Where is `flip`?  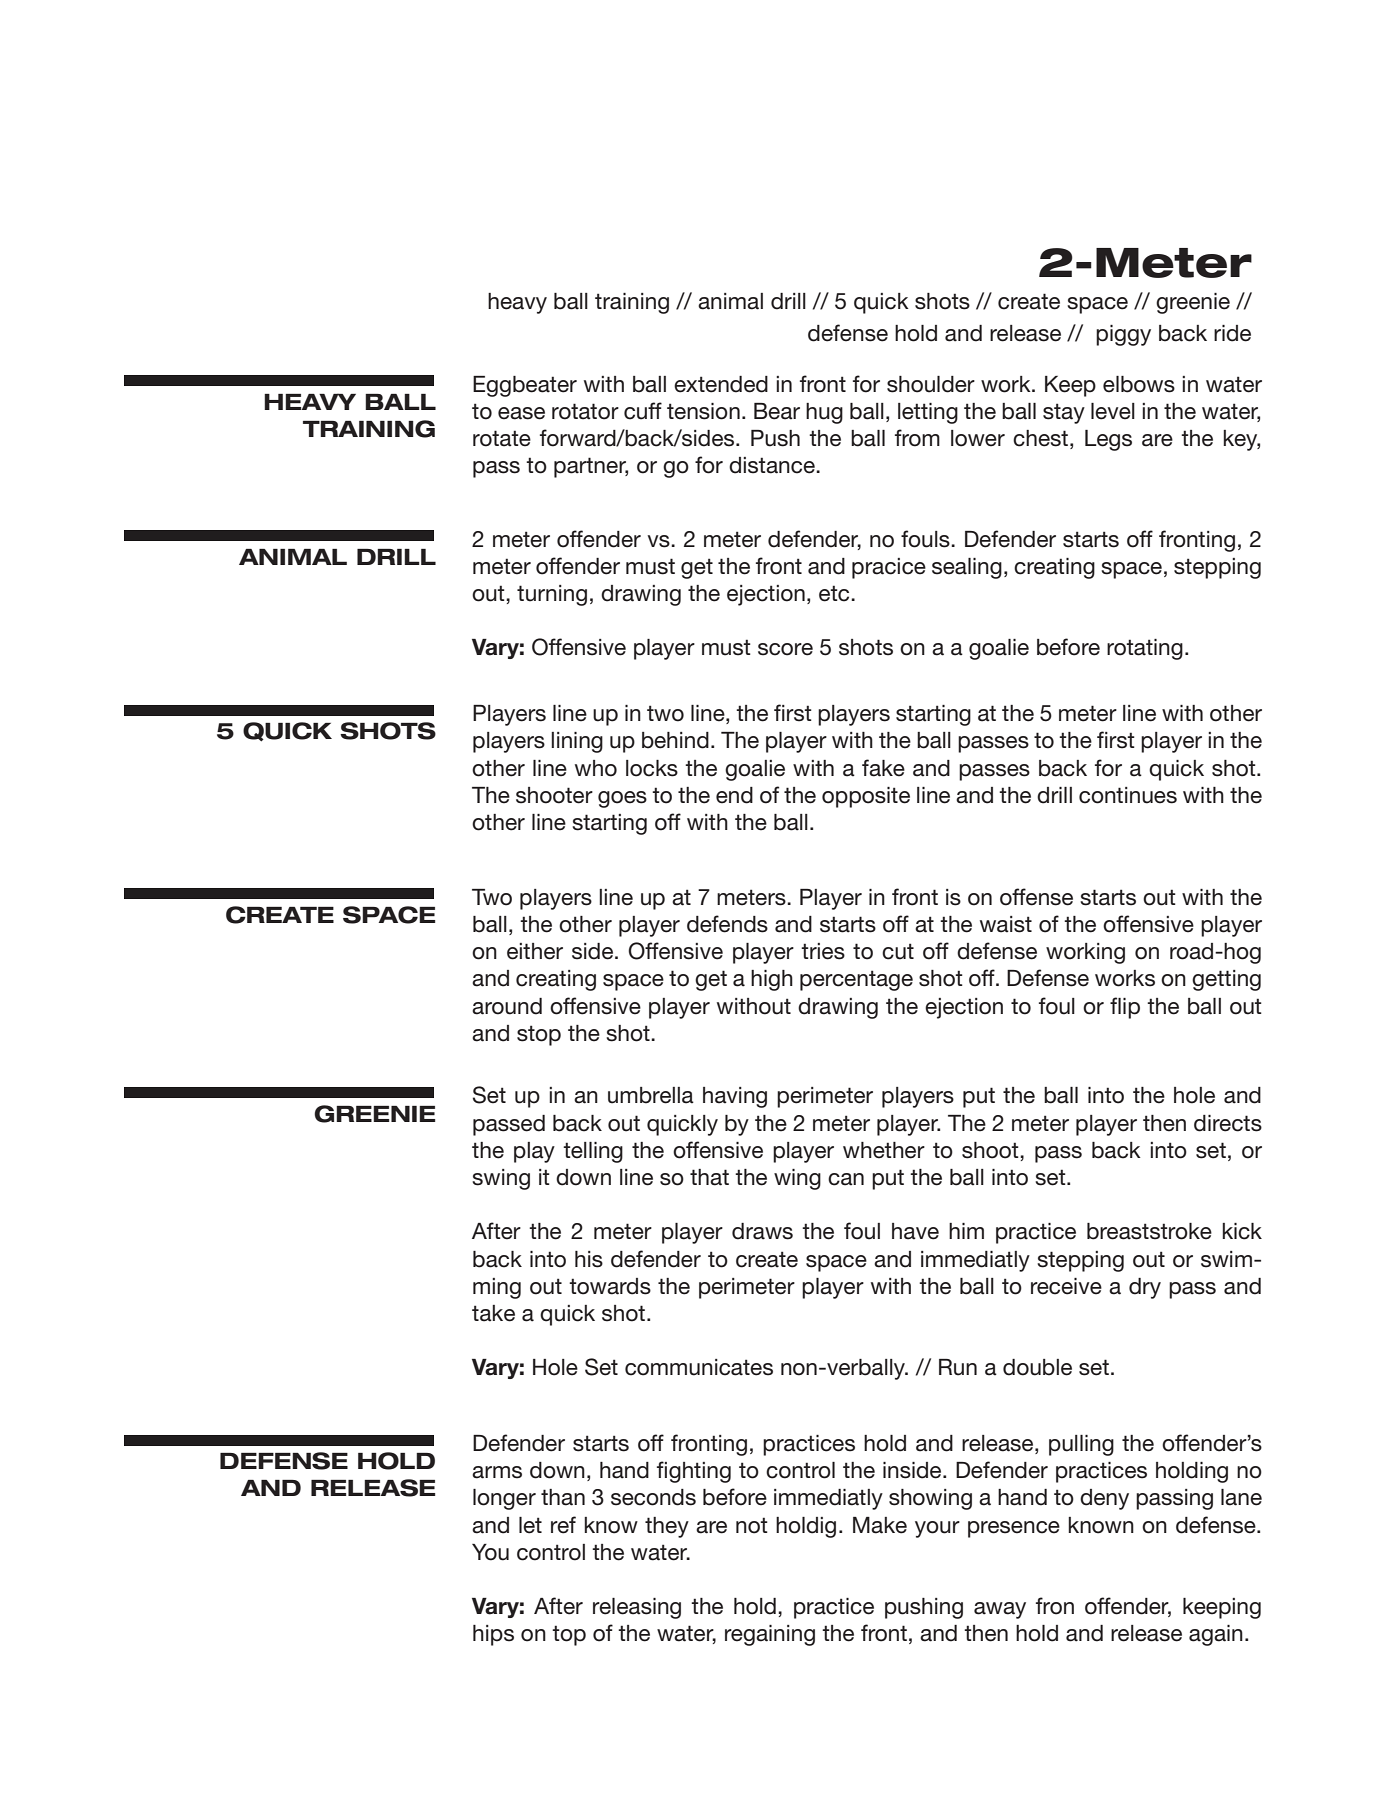 flip is located at coordinates (1125, 1008).
